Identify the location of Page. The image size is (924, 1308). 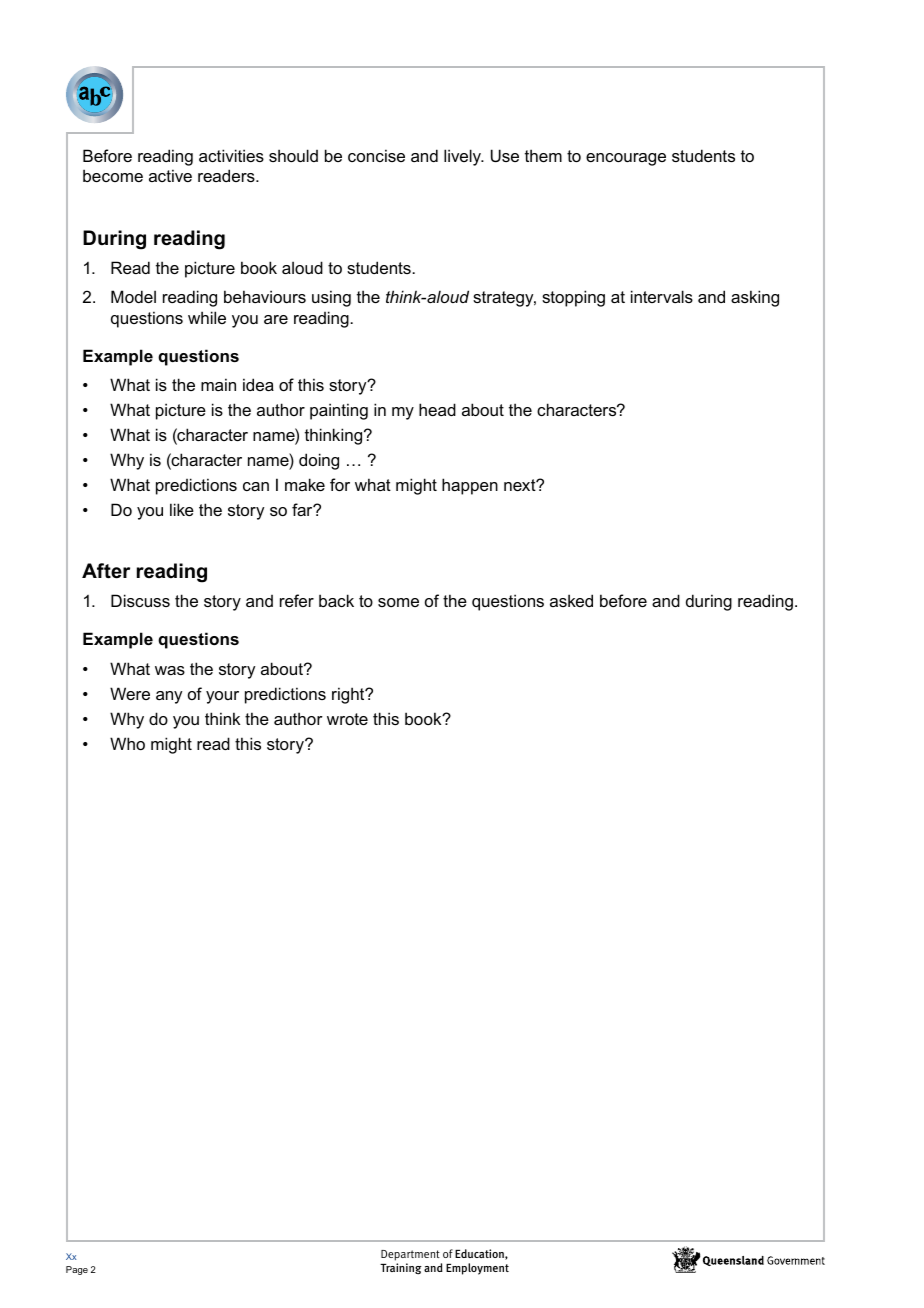
(77, 1270).
